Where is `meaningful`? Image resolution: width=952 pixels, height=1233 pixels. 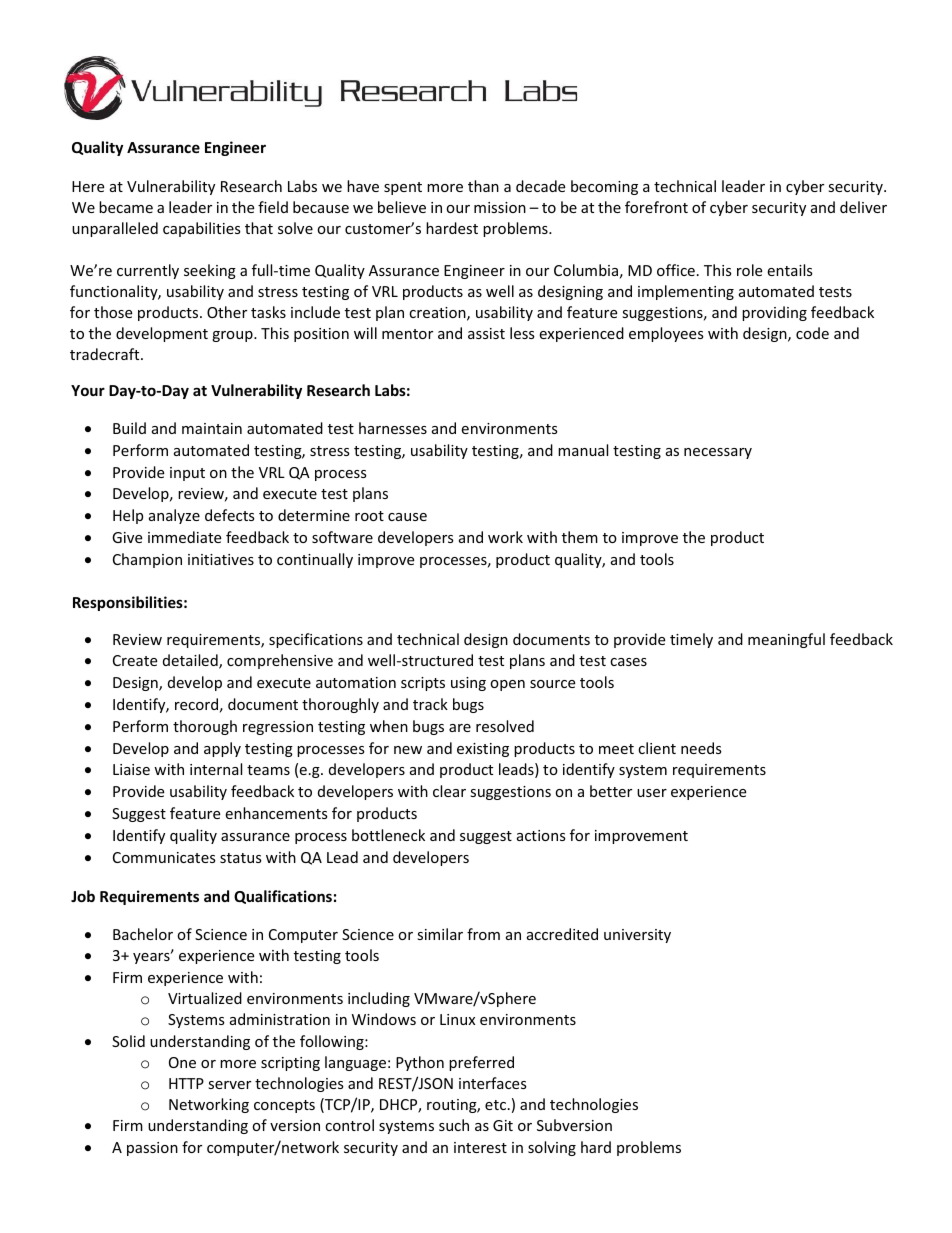 meaningful is located at coordinates (786, 640).
